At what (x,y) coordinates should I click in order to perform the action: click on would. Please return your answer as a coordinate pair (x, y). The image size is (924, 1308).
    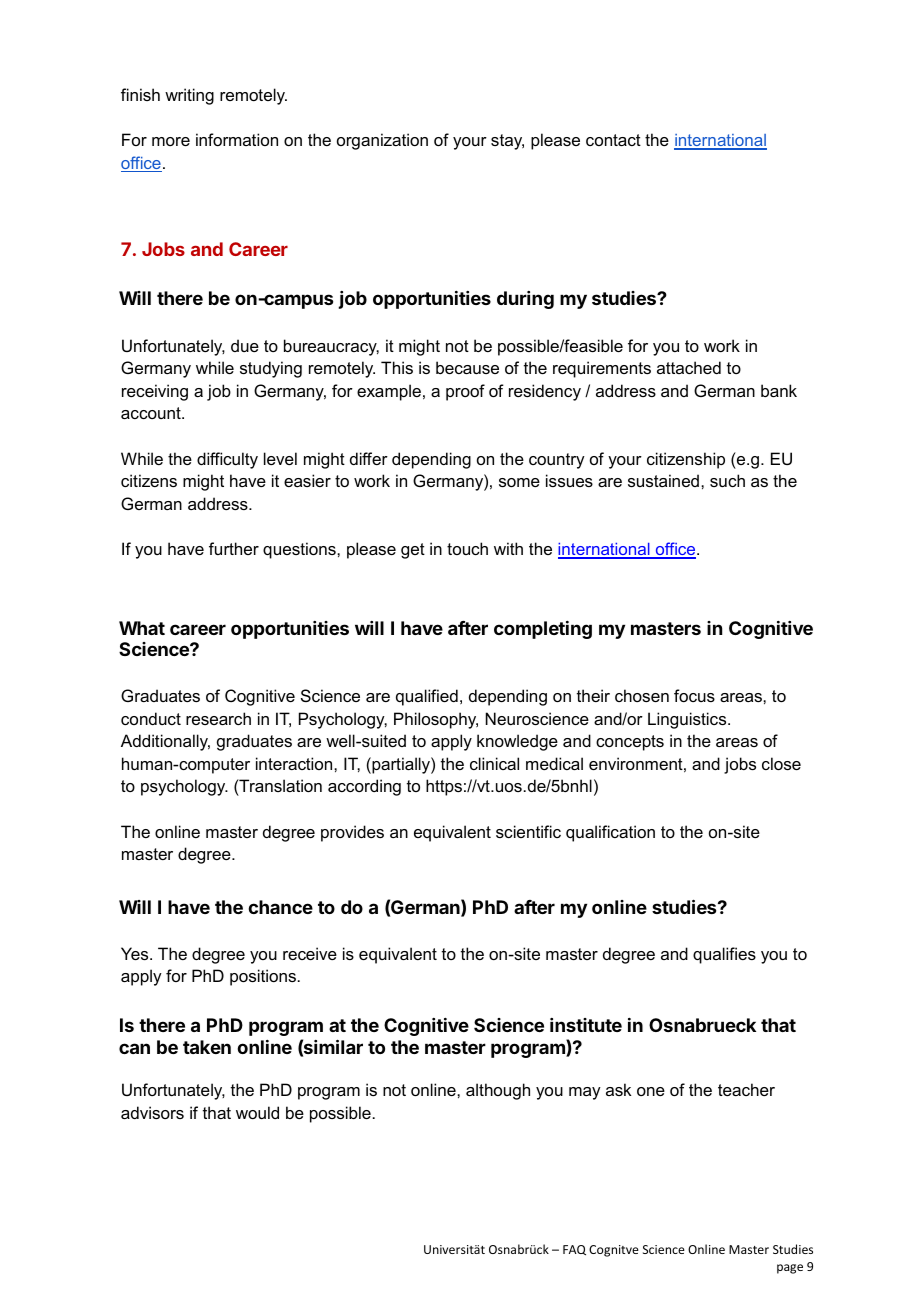
    Looking at the image, I should click on (257, 1112).
